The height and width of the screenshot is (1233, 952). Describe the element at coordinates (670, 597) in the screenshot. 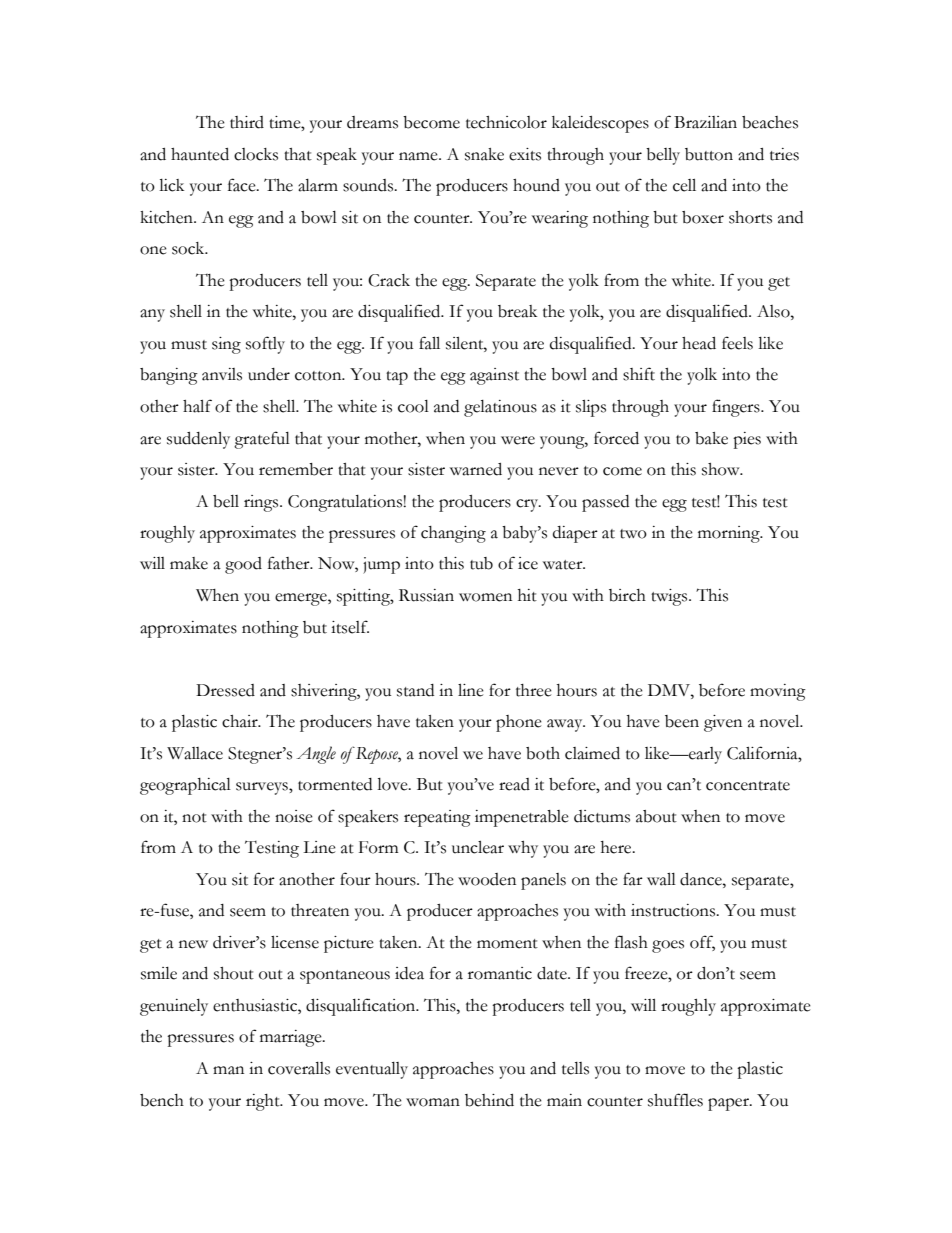

I see `twigs` at that location.
